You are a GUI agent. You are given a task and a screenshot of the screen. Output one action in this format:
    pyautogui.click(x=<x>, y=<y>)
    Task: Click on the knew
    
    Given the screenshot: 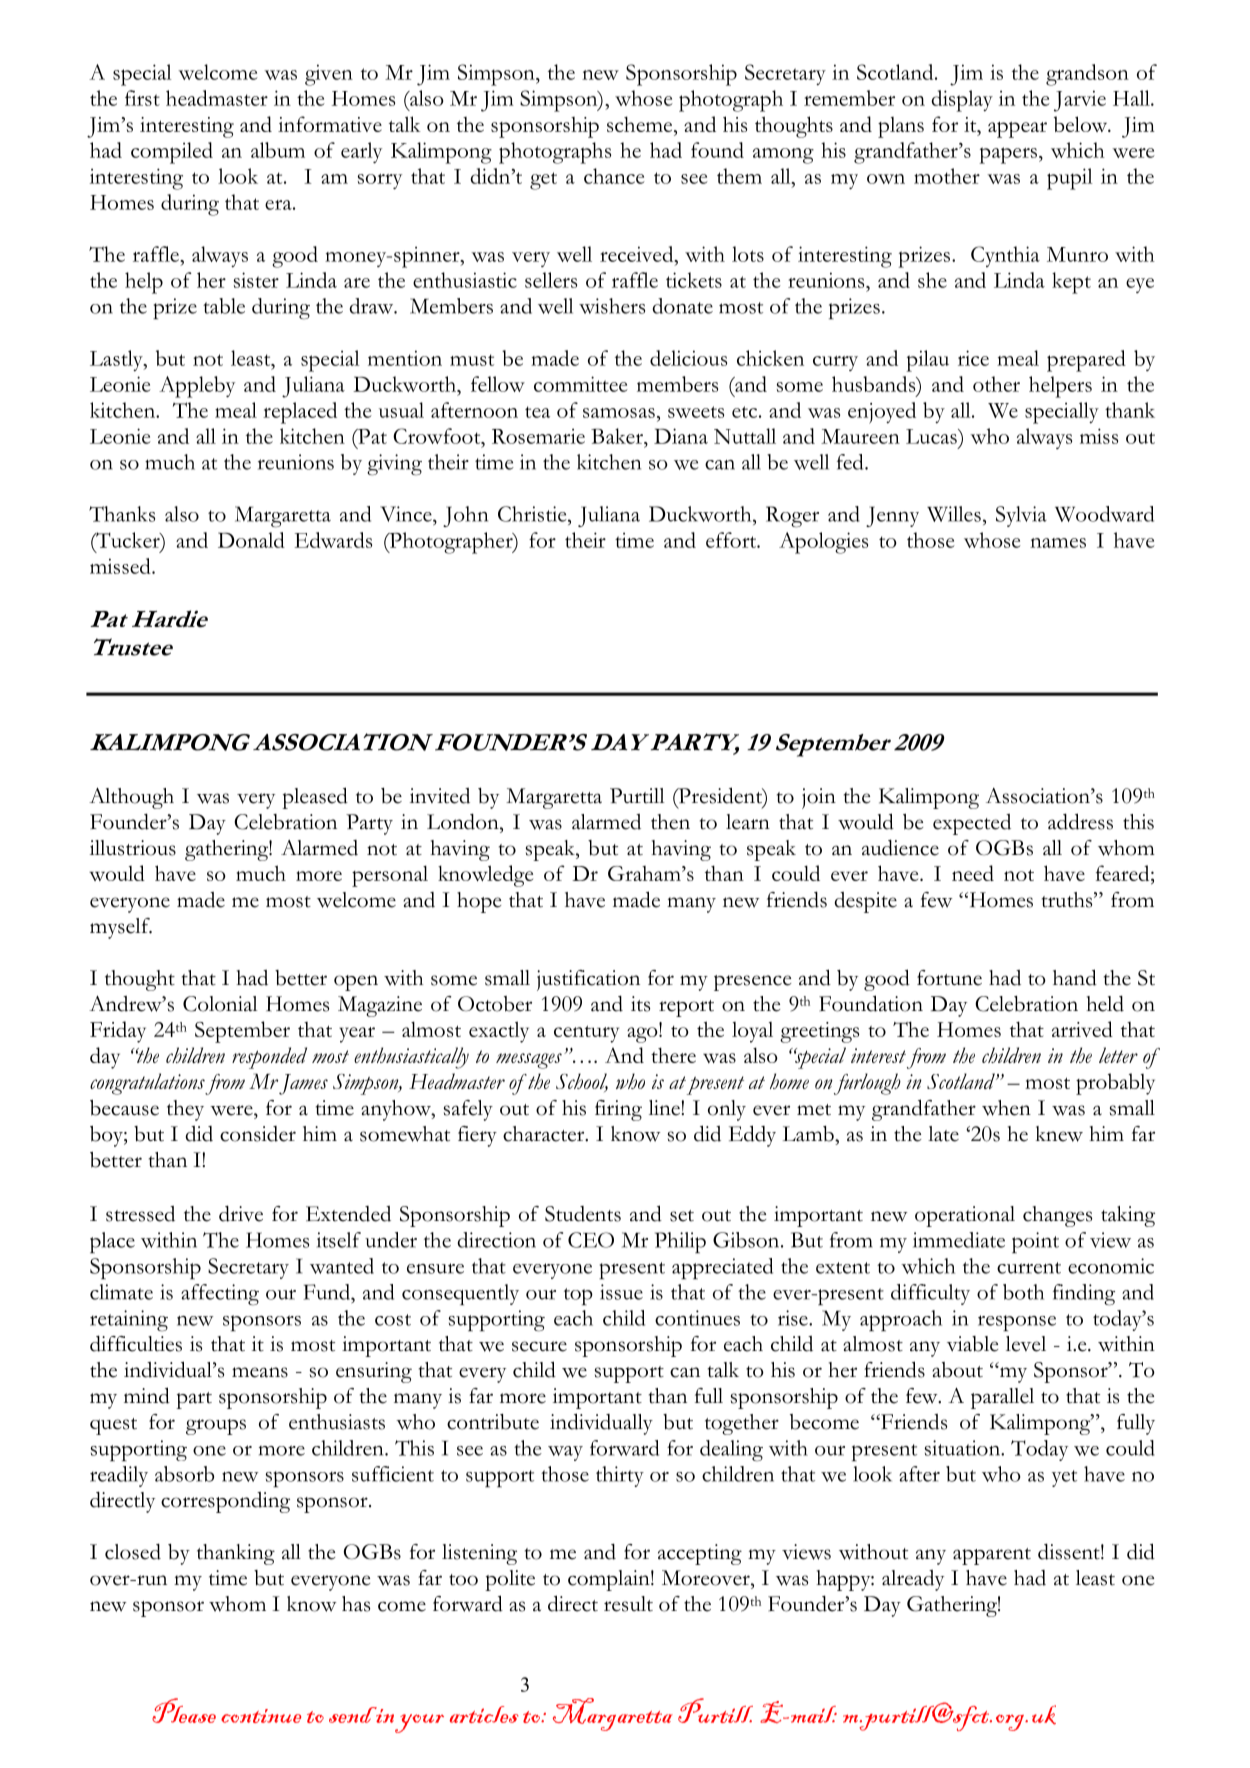 What is the action you would take?
    pyautogui.click(x=1059, y=1134)
